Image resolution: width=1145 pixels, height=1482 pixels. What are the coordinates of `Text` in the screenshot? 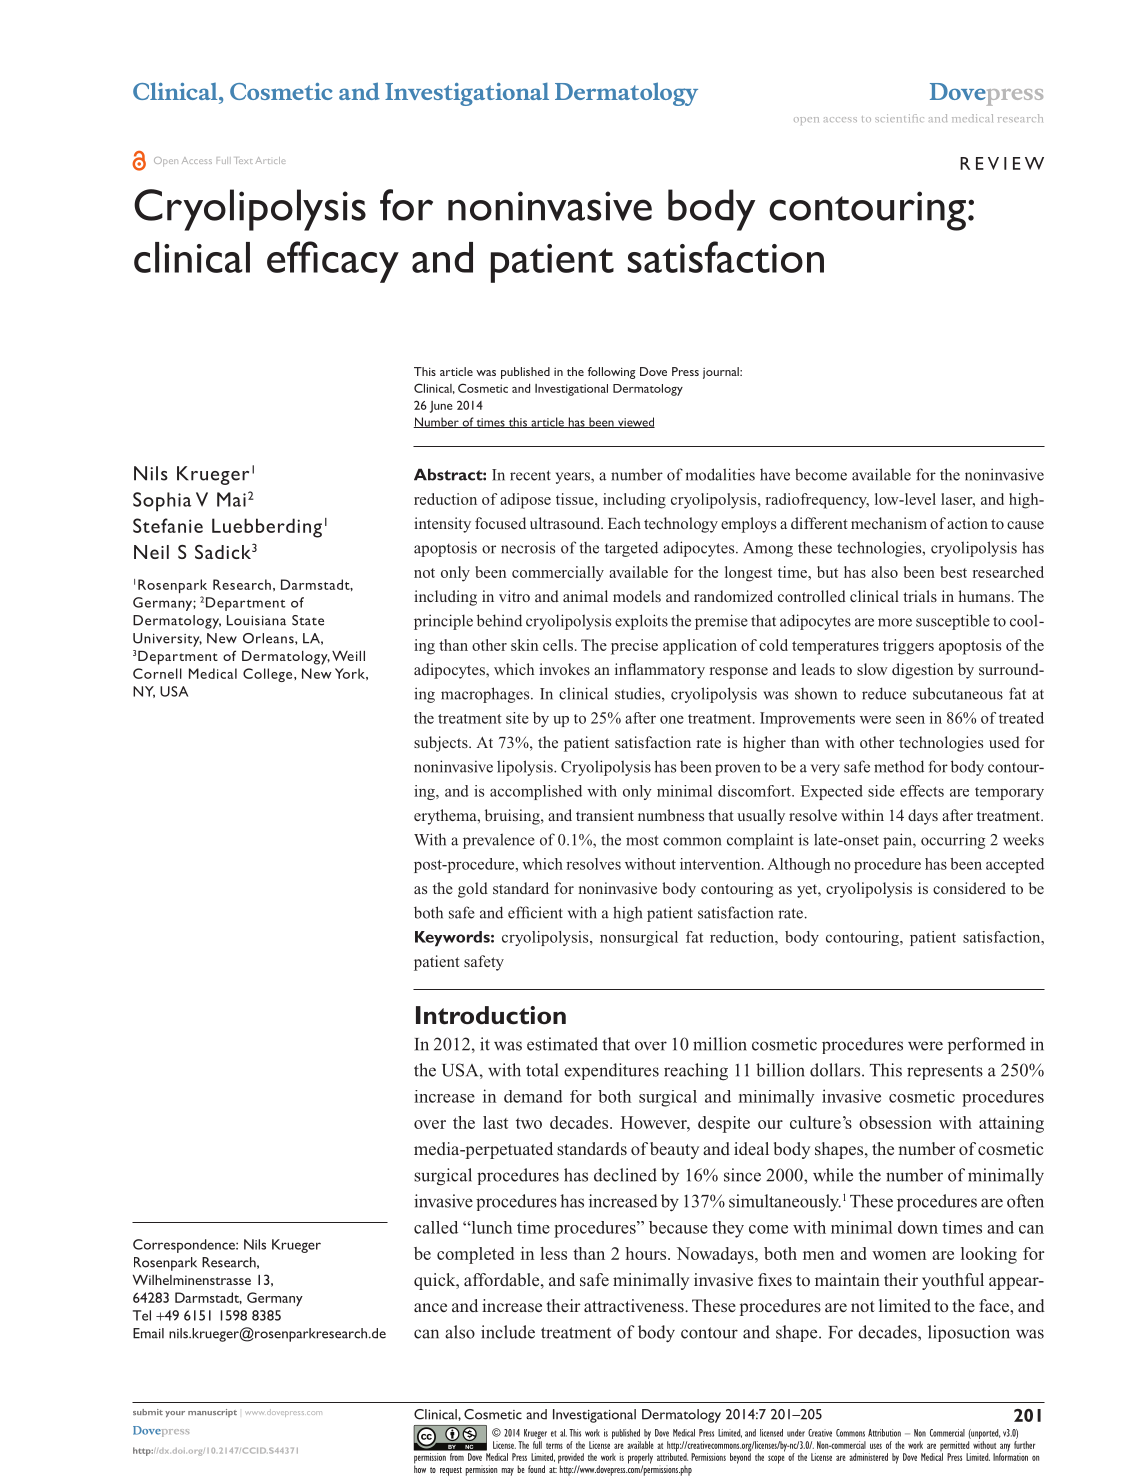 It's located at (244, 160).
